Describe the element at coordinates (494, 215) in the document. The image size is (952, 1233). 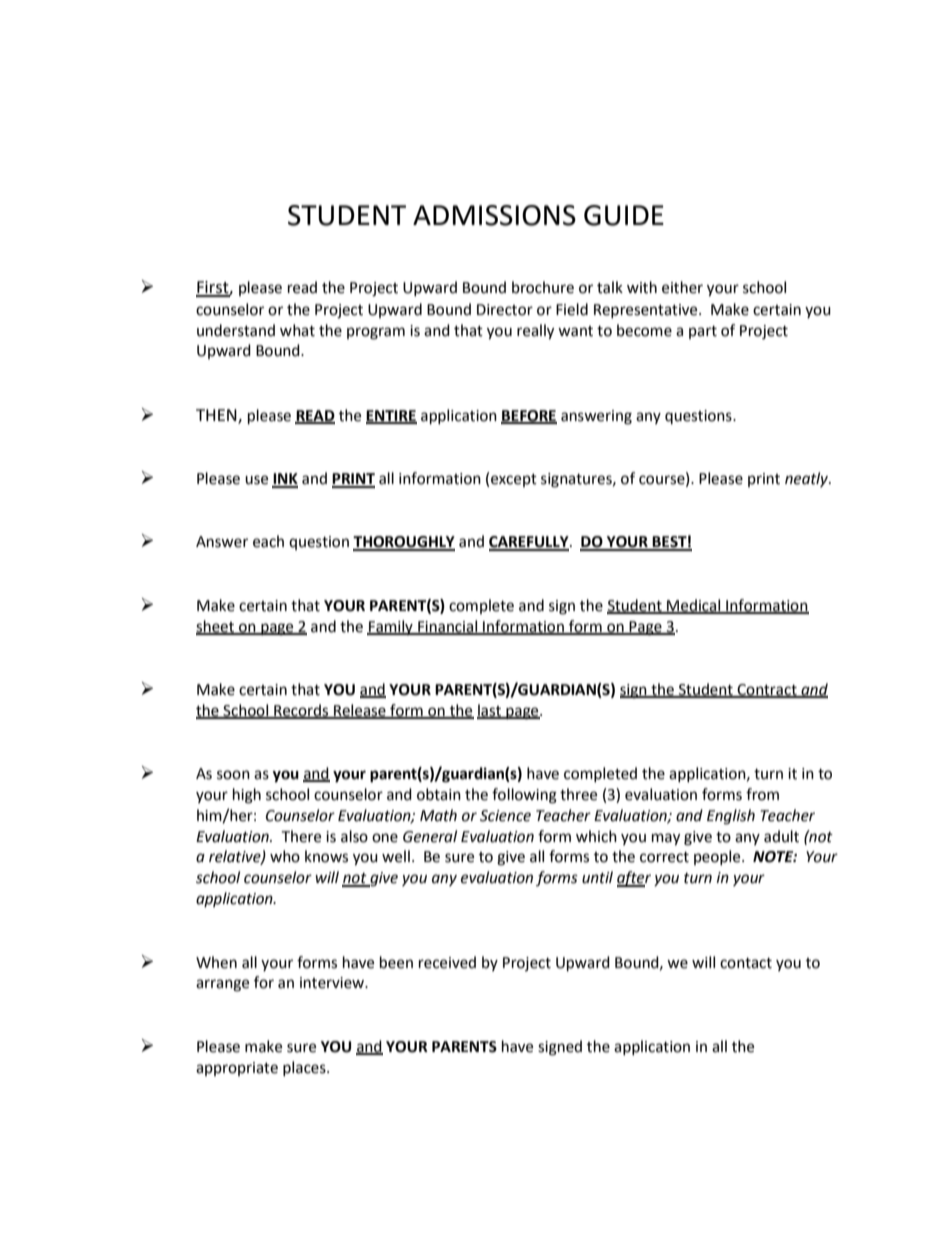
I see `ADMISSIONS` at that location.
